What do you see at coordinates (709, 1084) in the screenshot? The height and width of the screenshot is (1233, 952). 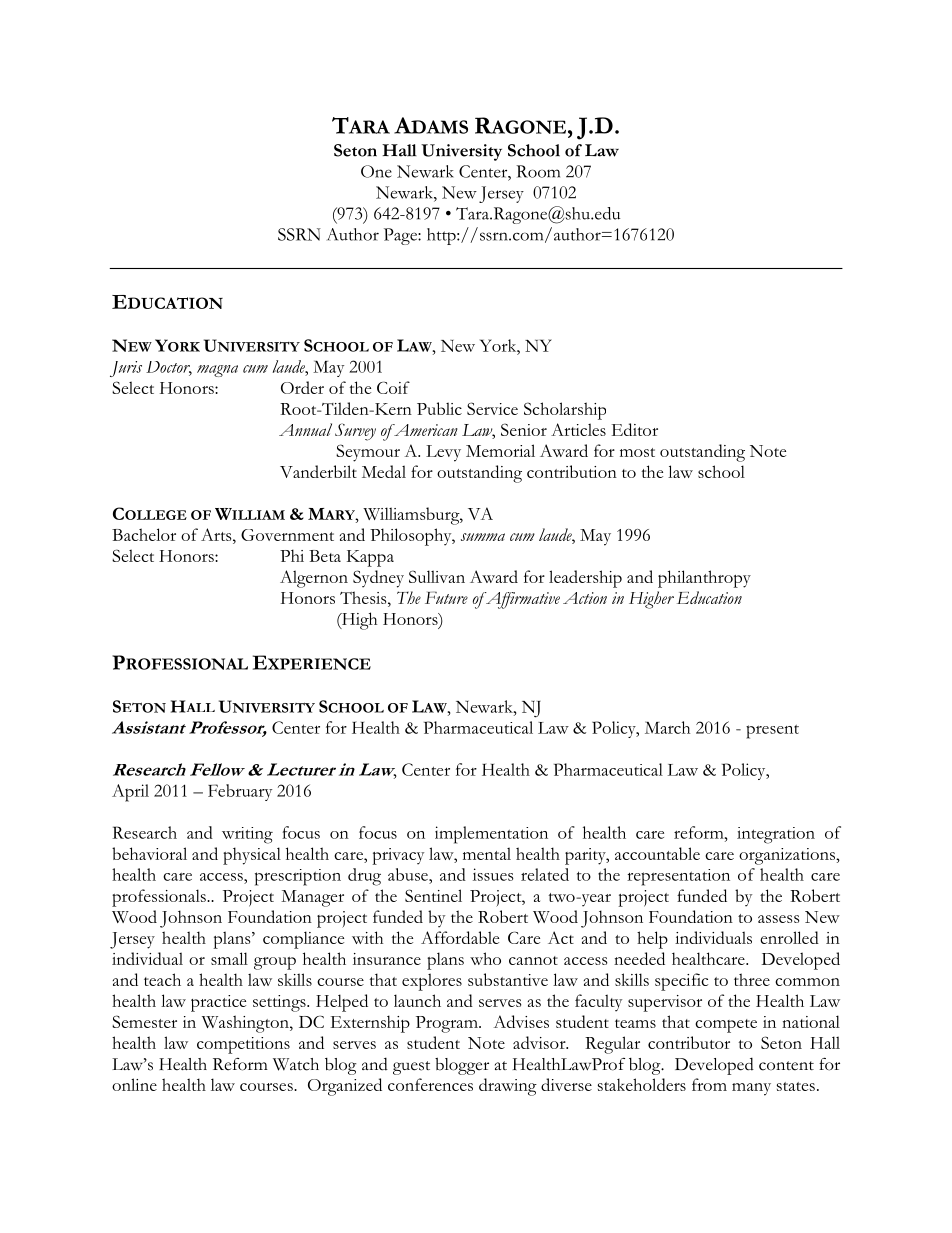 I see `from` at bounding box center [709, 1084].
